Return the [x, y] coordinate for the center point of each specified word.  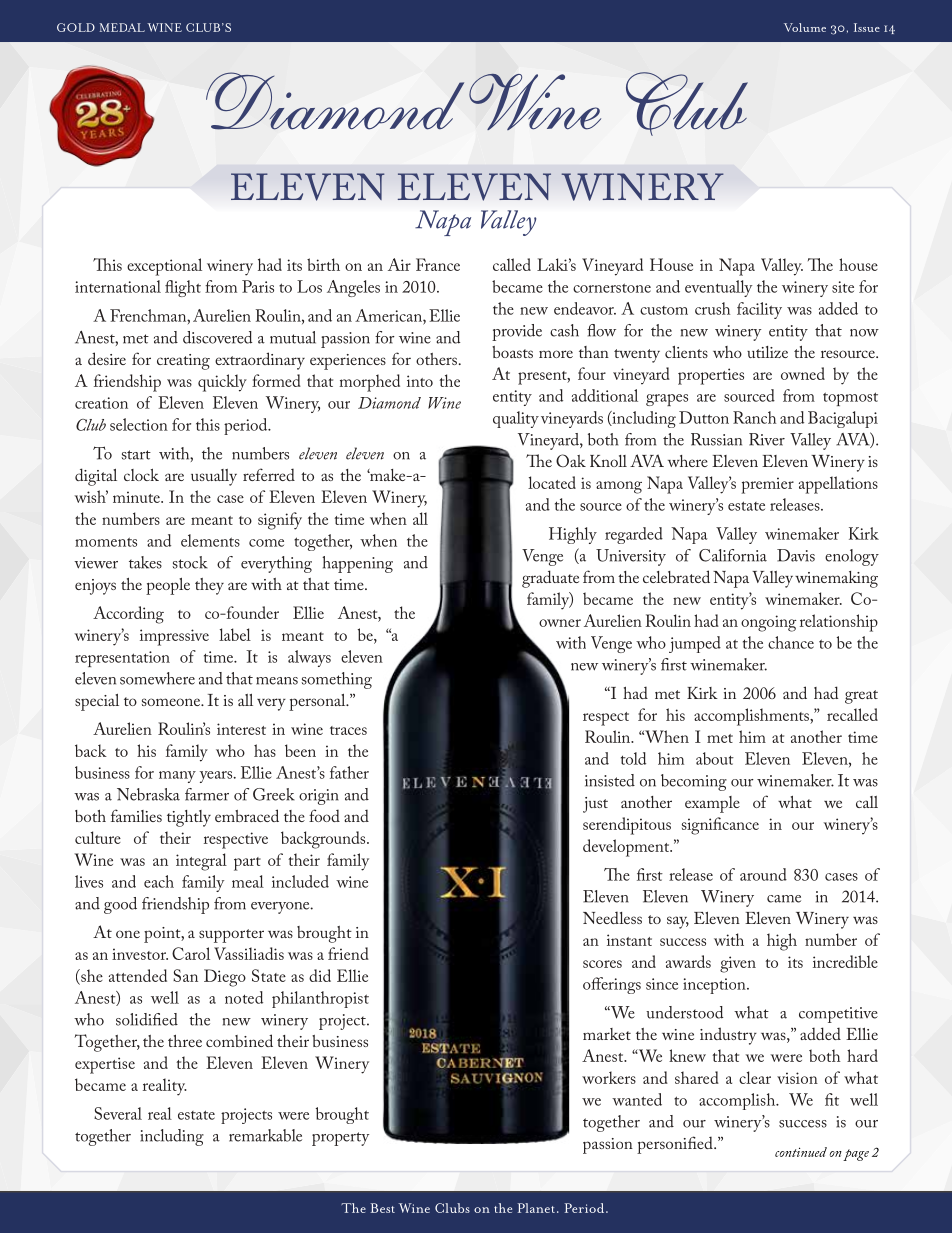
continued [801, 1152]
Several [118, 1113]
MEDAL [122, 27]
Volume [805, 27]
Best [383, 1208]
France [438, 264]
